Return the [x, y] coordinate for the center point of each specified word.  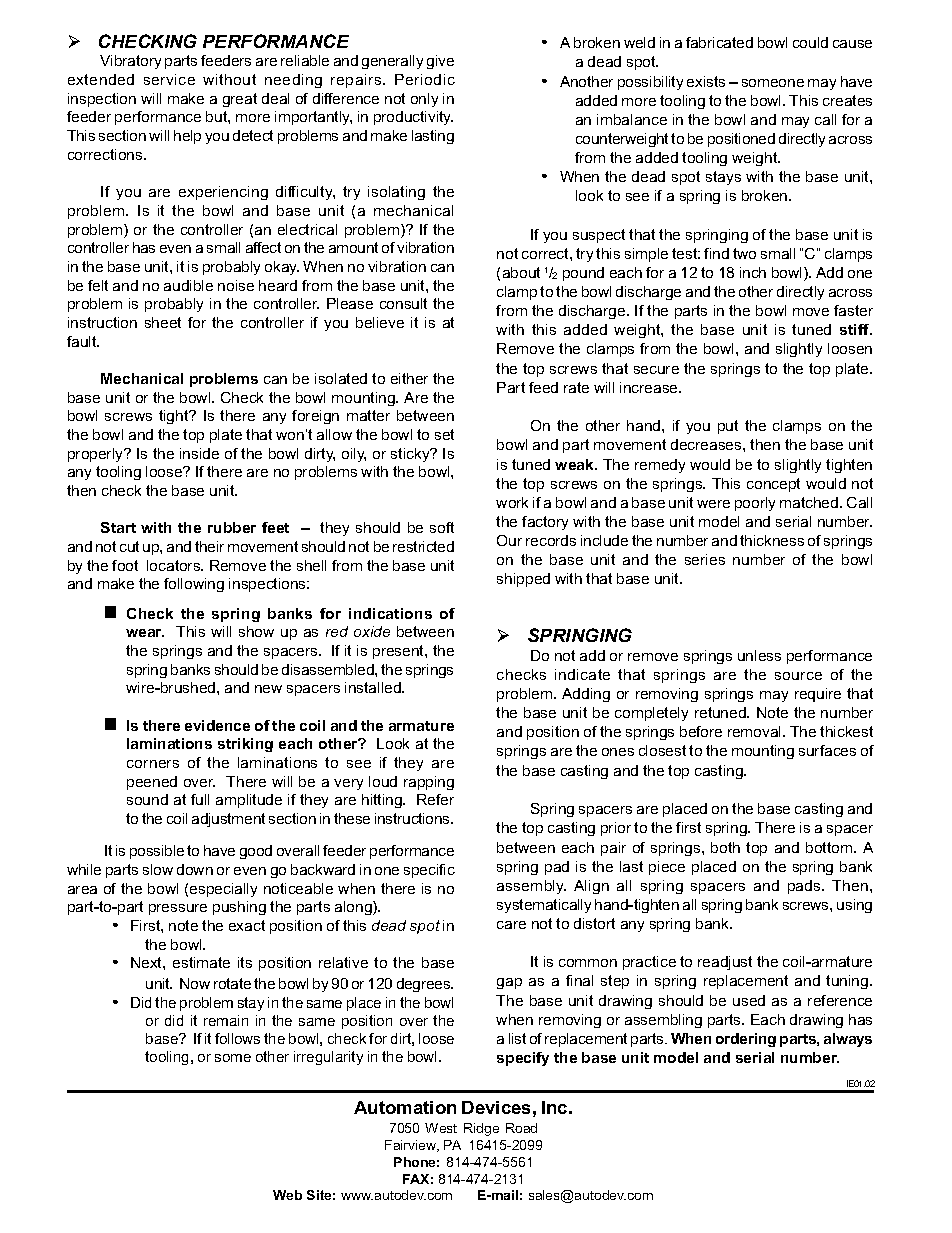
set [444, 434]
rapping [429, 783]
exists [706, 81]
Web [287, 1195]
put [728, 427]
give [440, 62]
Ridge [481, 1129]
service [169, 79]
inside [199, 453]
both [725, 847]
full [200, 799]
